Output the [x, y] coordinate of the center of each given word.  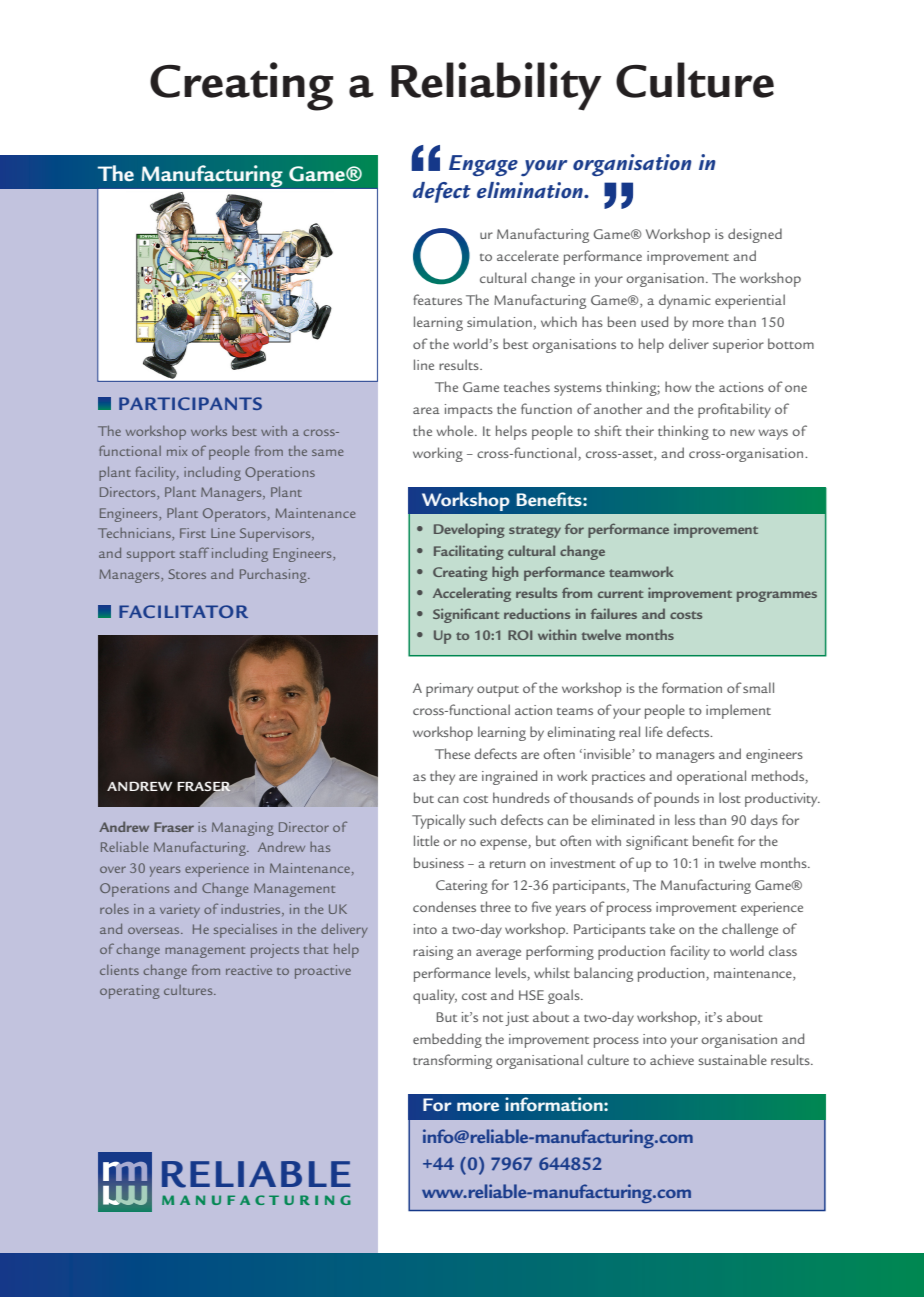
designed [755, 235]
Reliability [496, 86]
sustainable [732, 1059]
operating [130, 992]
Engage [483, 165]
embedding [447, 1040]
